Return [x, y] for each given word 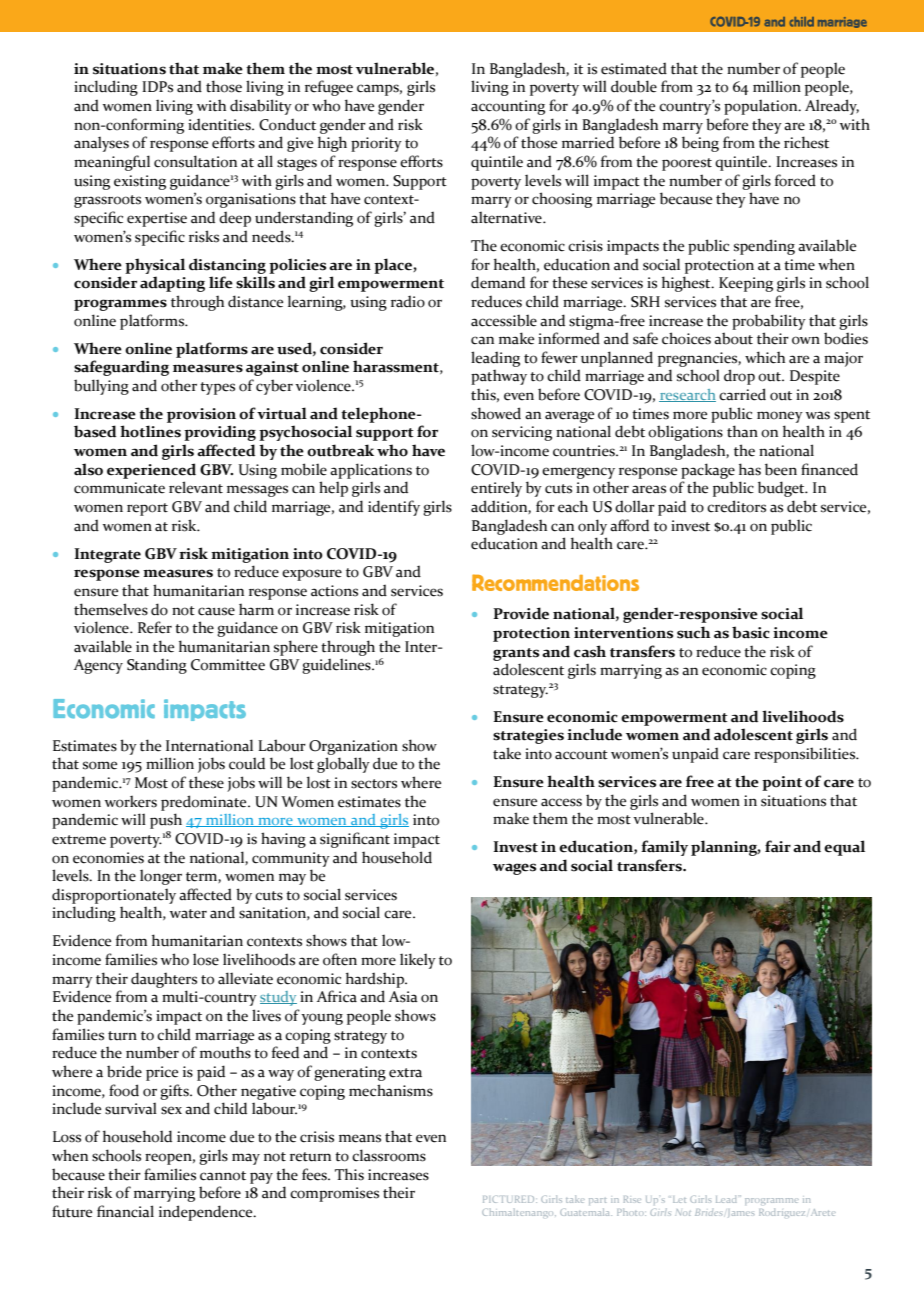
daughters [164, 980]
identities [220, 124]
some [100, 765]
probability [769, 322]
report [147, 509]
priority [376, 144]
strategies [528, 736]
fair [778, 846]
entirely [496, 489]
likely [418, 961]
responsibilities [806, 755]
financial [125, 1211]
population [762, 107]
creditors [736, 506]
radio [408, 301]
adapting [172, 284]
